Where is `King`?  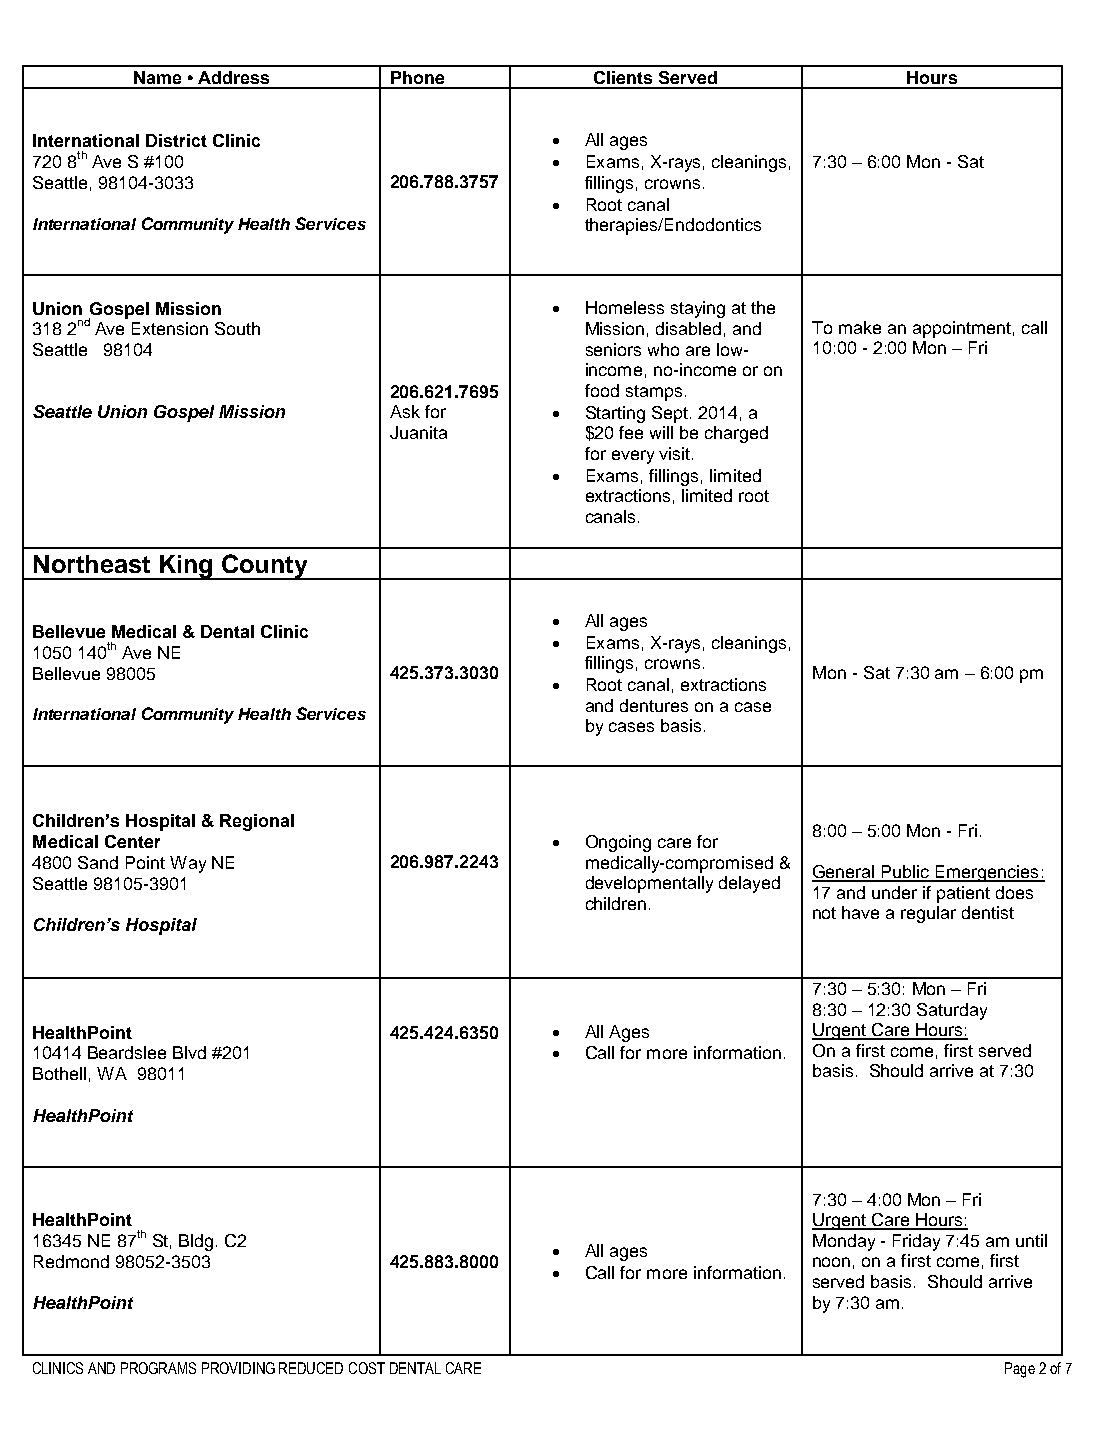
King is located at coordinates (186, 567).
